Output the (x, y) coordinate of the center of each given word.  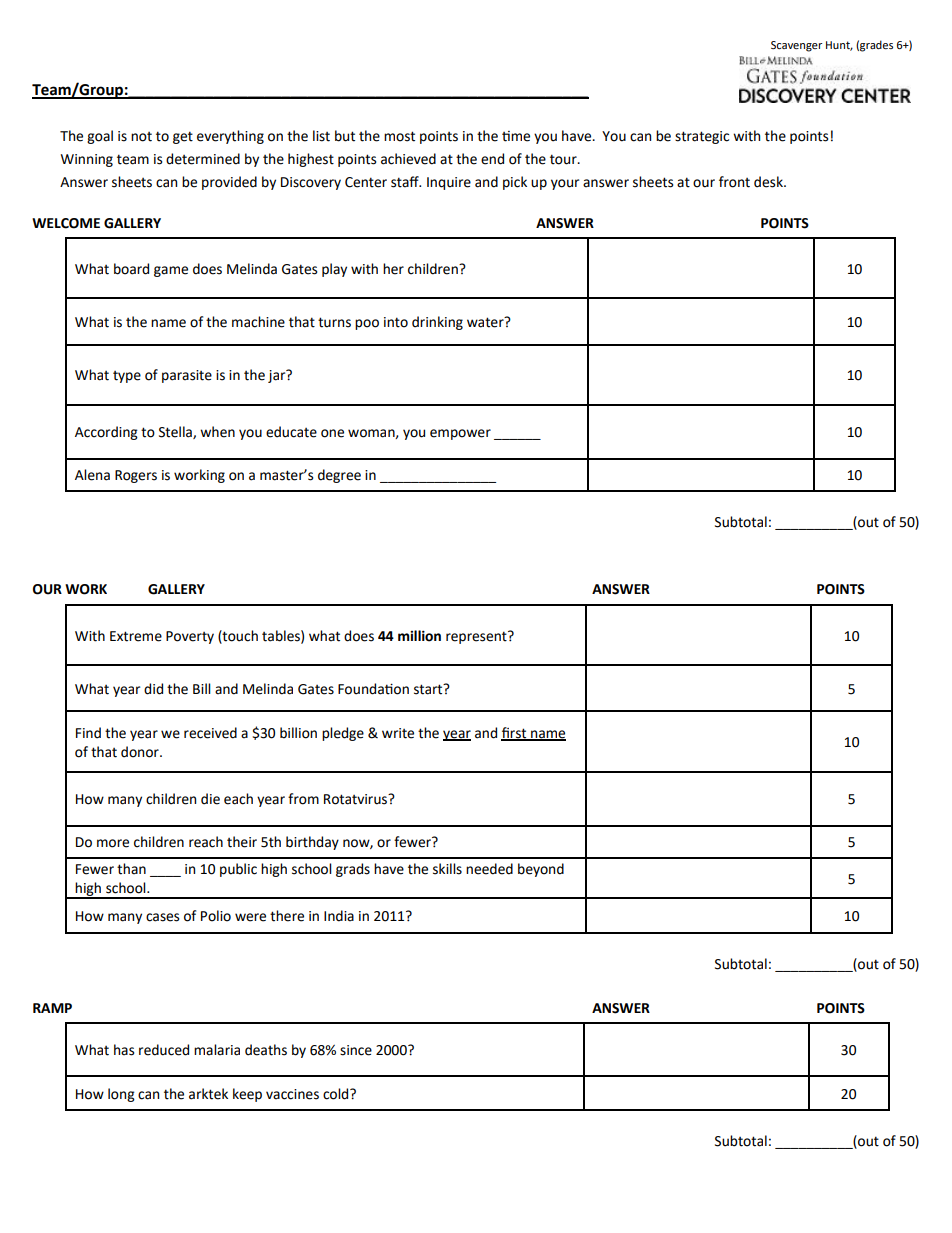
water (486, 322)
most (399, 136)
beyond (541, 870)
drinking (437, 323)
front (734, 182)
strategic (702, 137)
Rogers (136, 476)
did (153, 689)
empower (460, 434)
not (141, 137)
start (429, 689)
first (515, 733)
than (131, 869)
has (124, 1050)
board (131, 269)
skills (447, 869)
